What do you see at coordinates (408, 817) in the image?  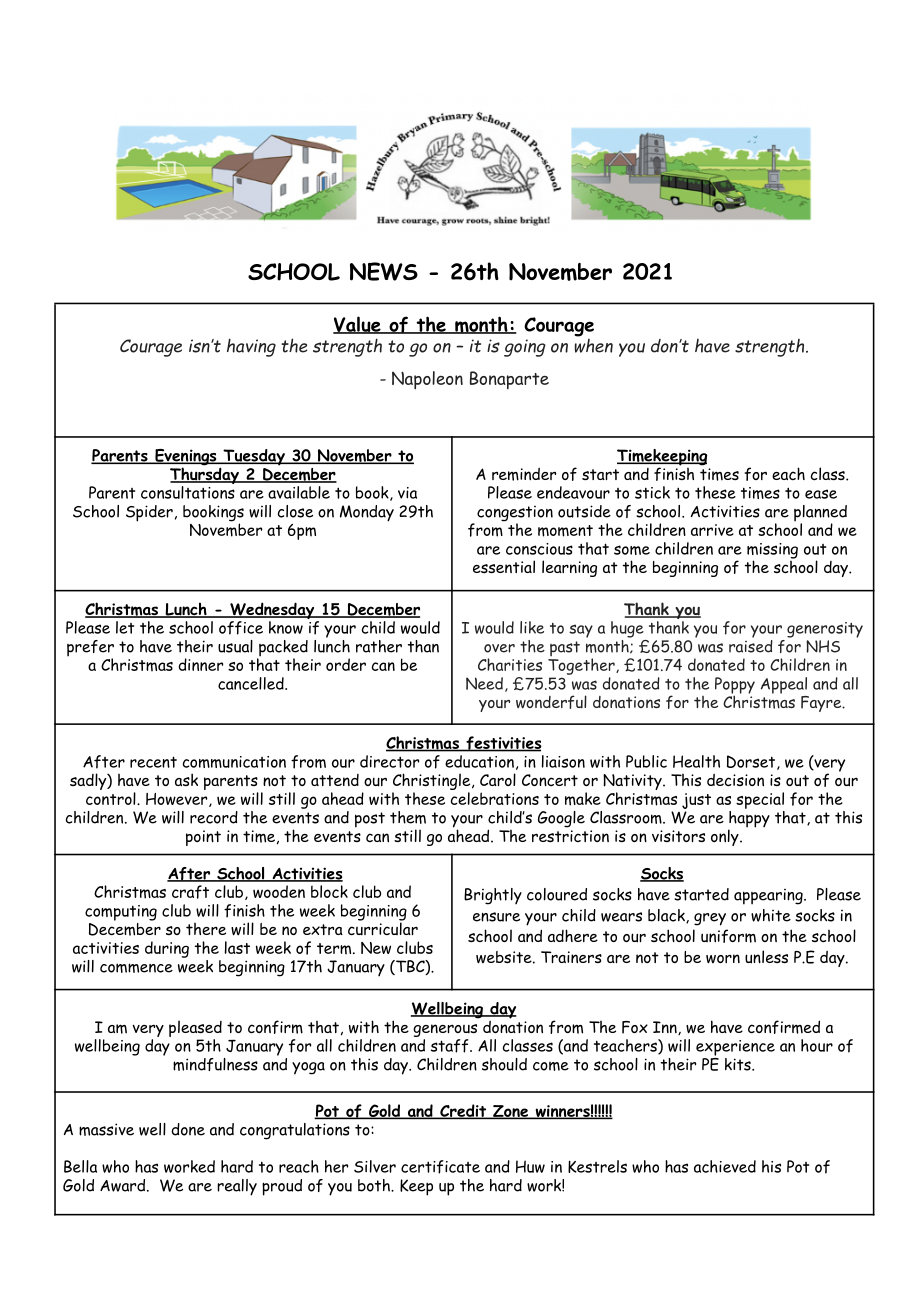 I see `them` at bounding box center [408, 817].
